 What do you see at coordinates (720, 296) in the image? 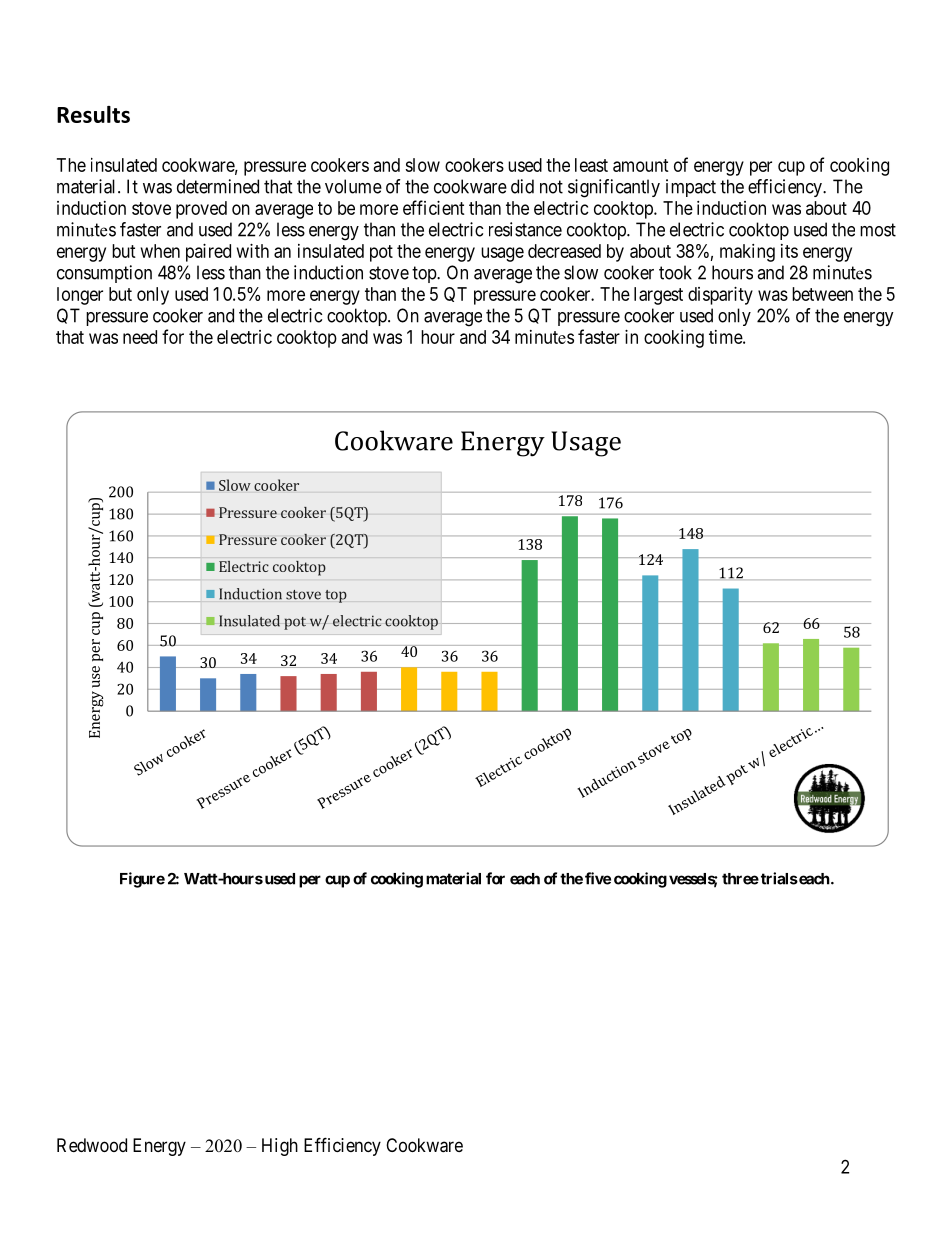
I see `disparity` at bounding box center [720, 296].
